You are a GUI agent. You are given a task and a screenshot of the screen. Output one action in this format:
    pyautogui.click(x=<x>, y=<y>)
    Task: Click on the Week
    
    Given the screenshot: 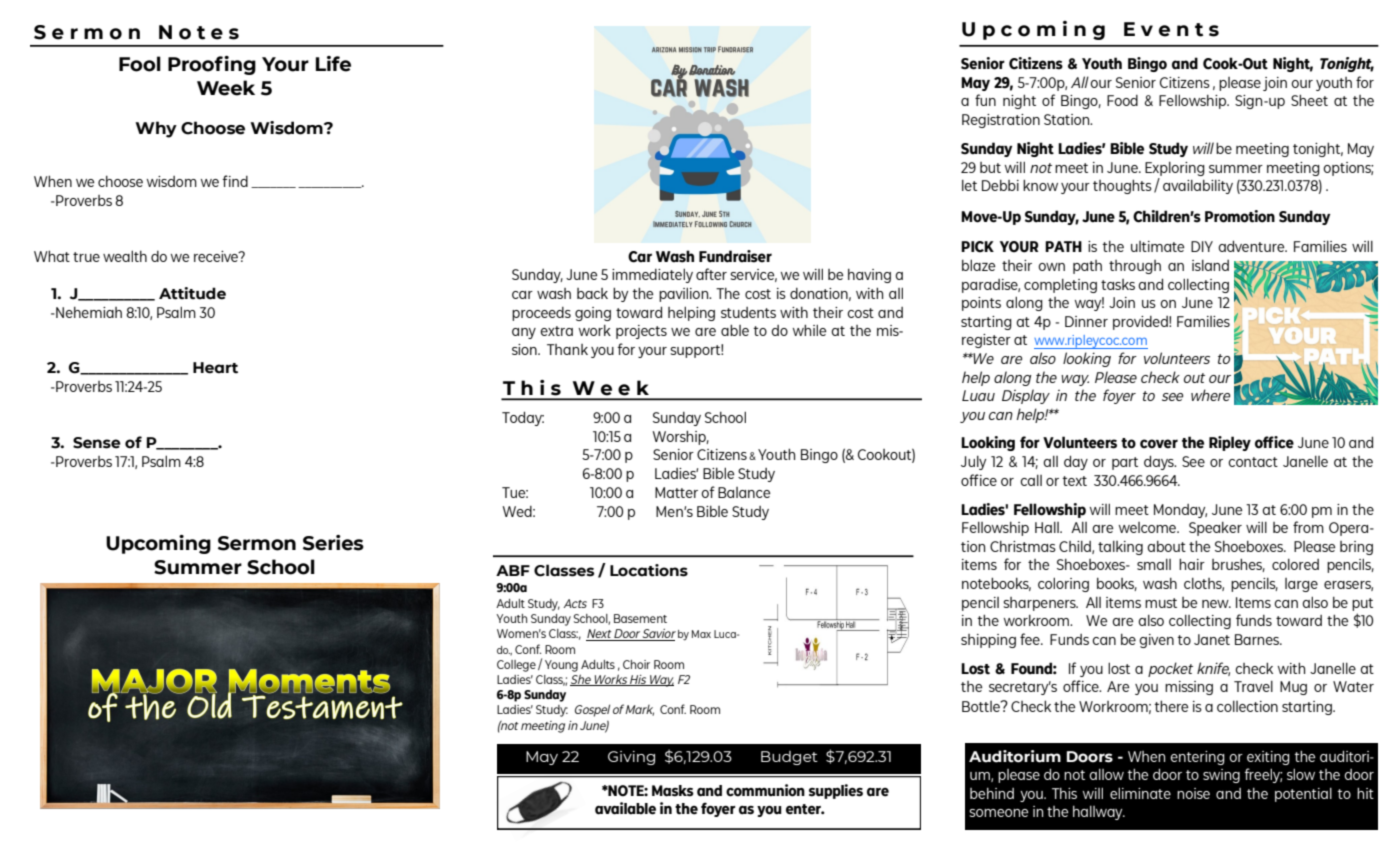 What is the action you would take?
    pyautogui.click(x=226, y=88)
